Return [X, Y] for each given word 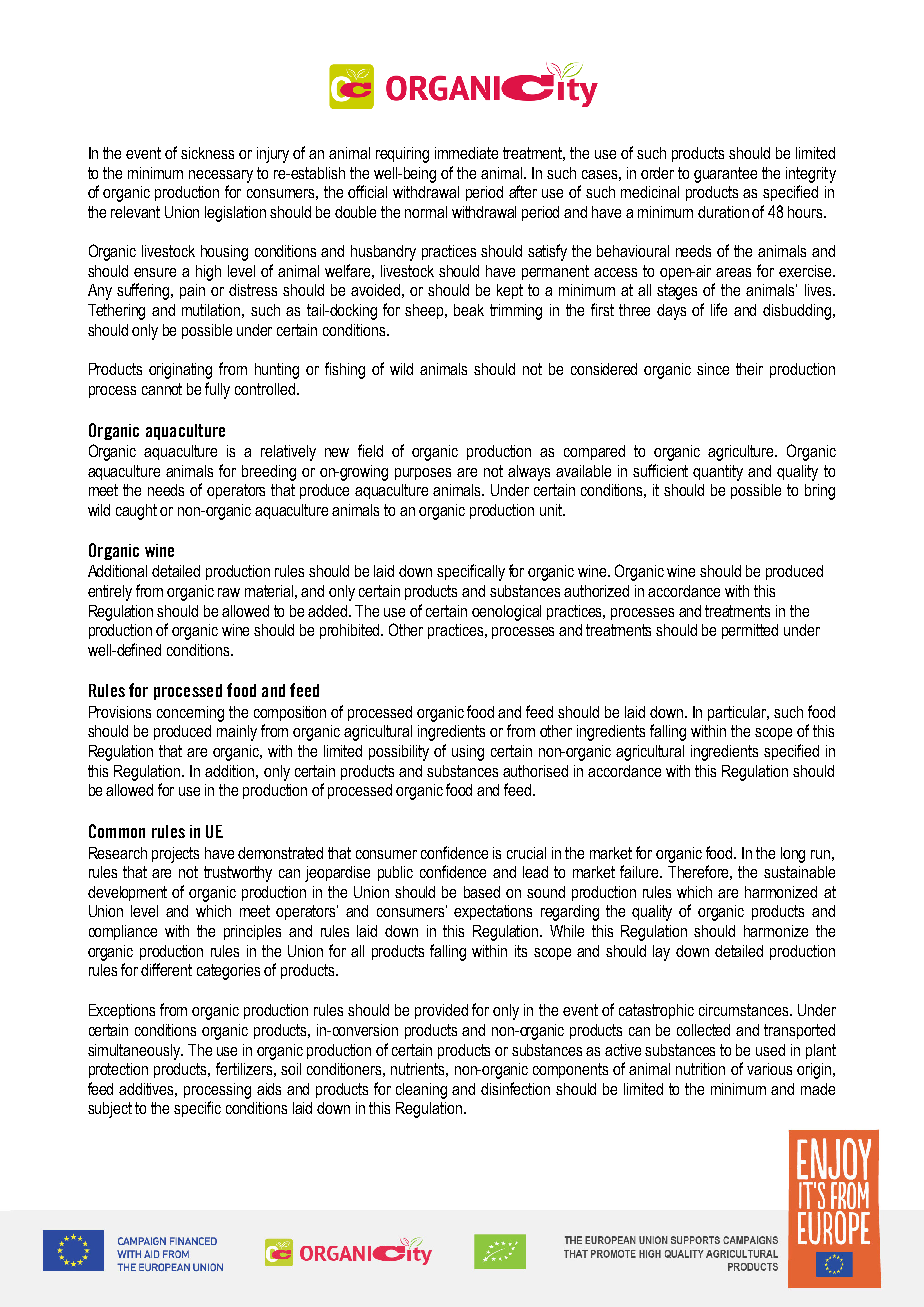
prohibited [351, 631]
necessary [221, 176]
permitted [750, 631]
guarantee [725, 175]
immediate [466, 153]
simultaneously [135, 1052]
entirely [110, 593]
